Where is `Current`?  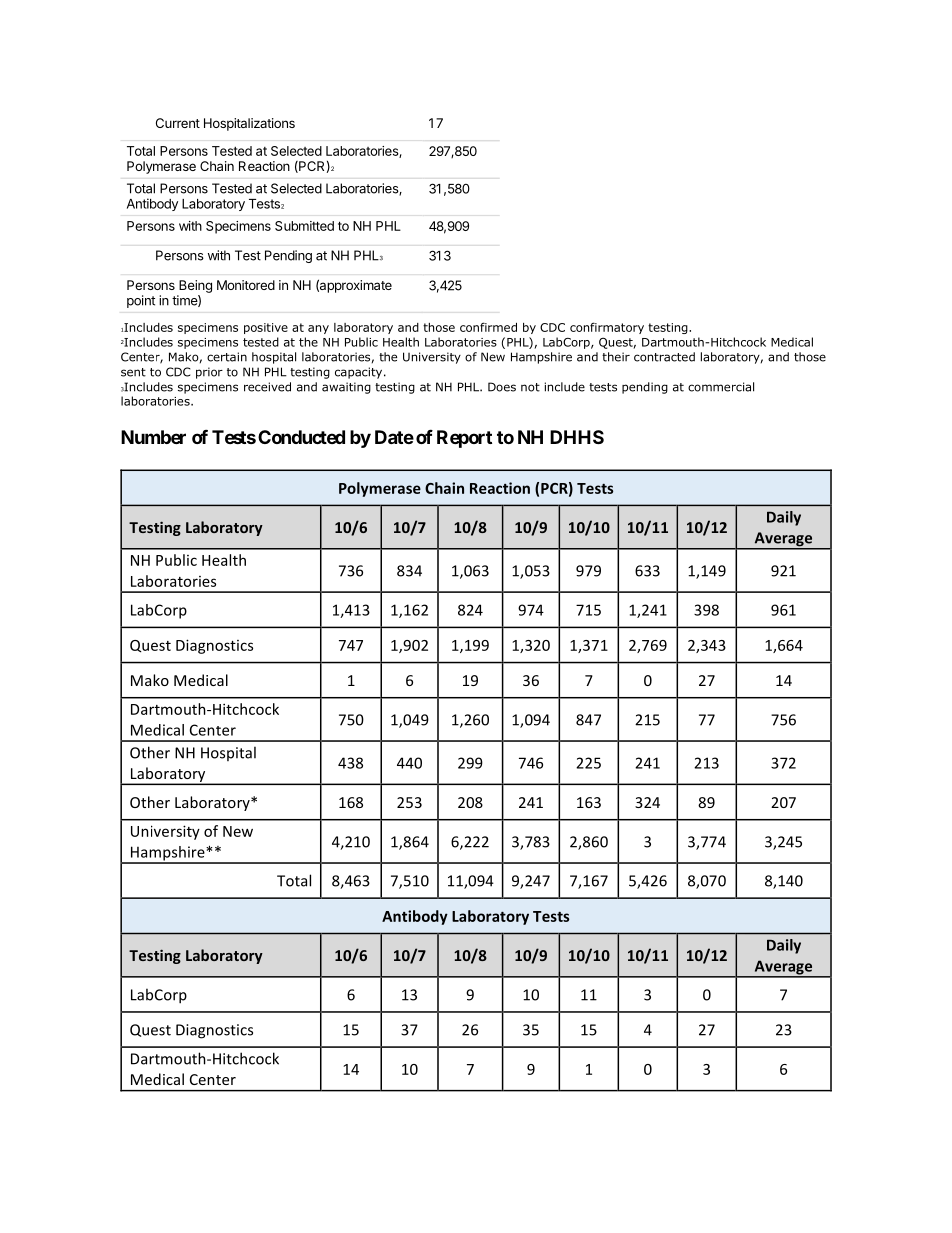
Current is located at coordinates (178, 123).
